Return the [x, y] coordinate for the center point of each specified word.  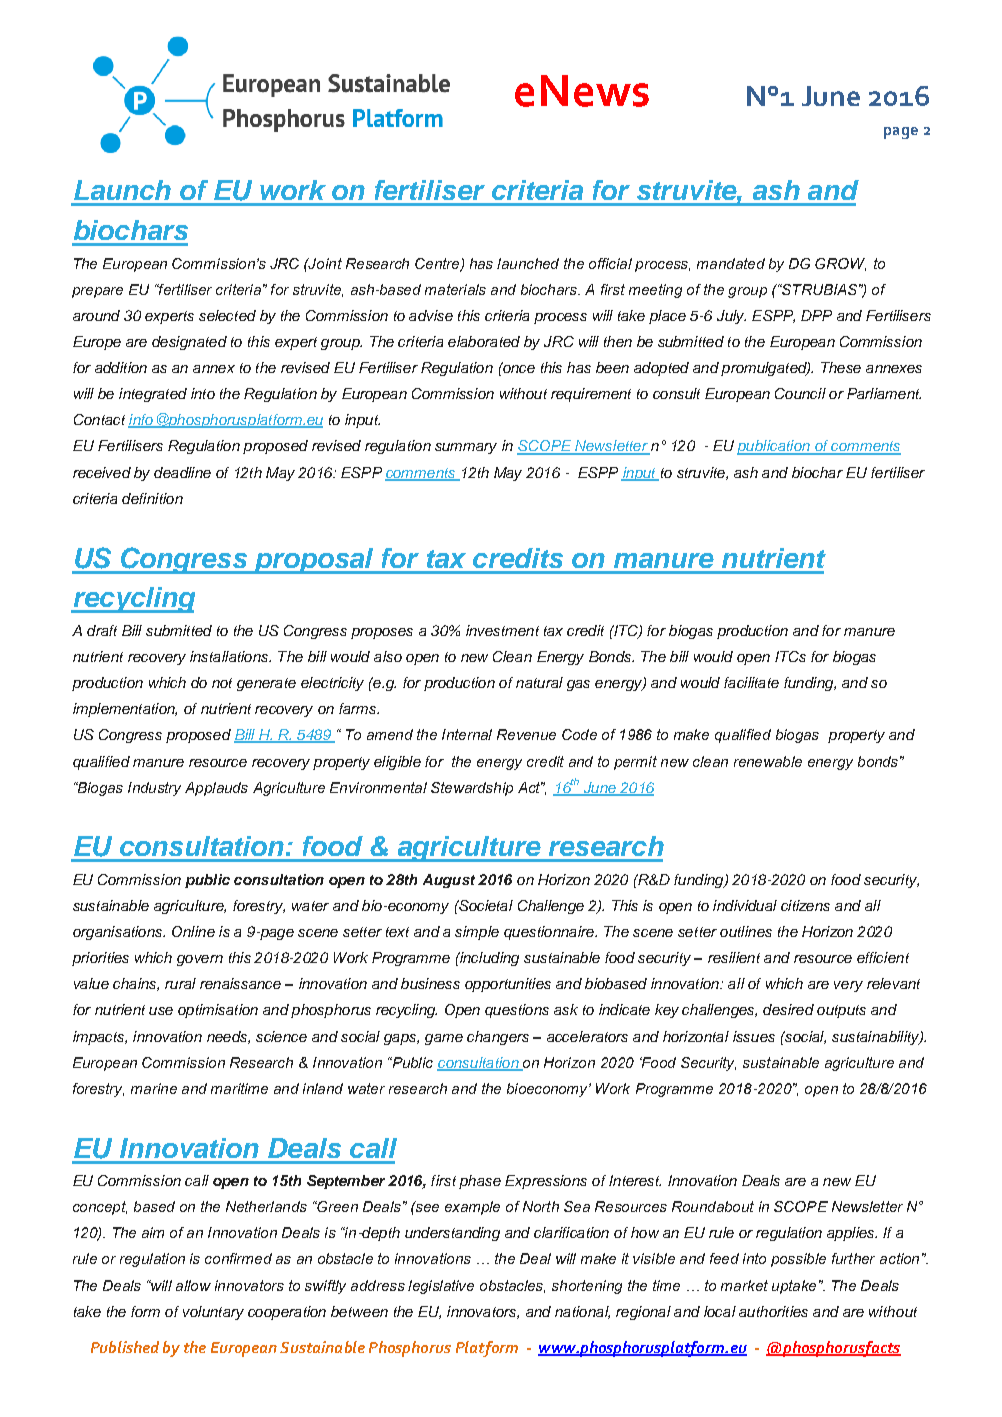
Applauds [216, 789]
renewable [768, 761]
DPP [816, 315]
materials [455, 289]
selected [227, 315]
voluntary [213, 1313]
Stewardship [472, 789]
